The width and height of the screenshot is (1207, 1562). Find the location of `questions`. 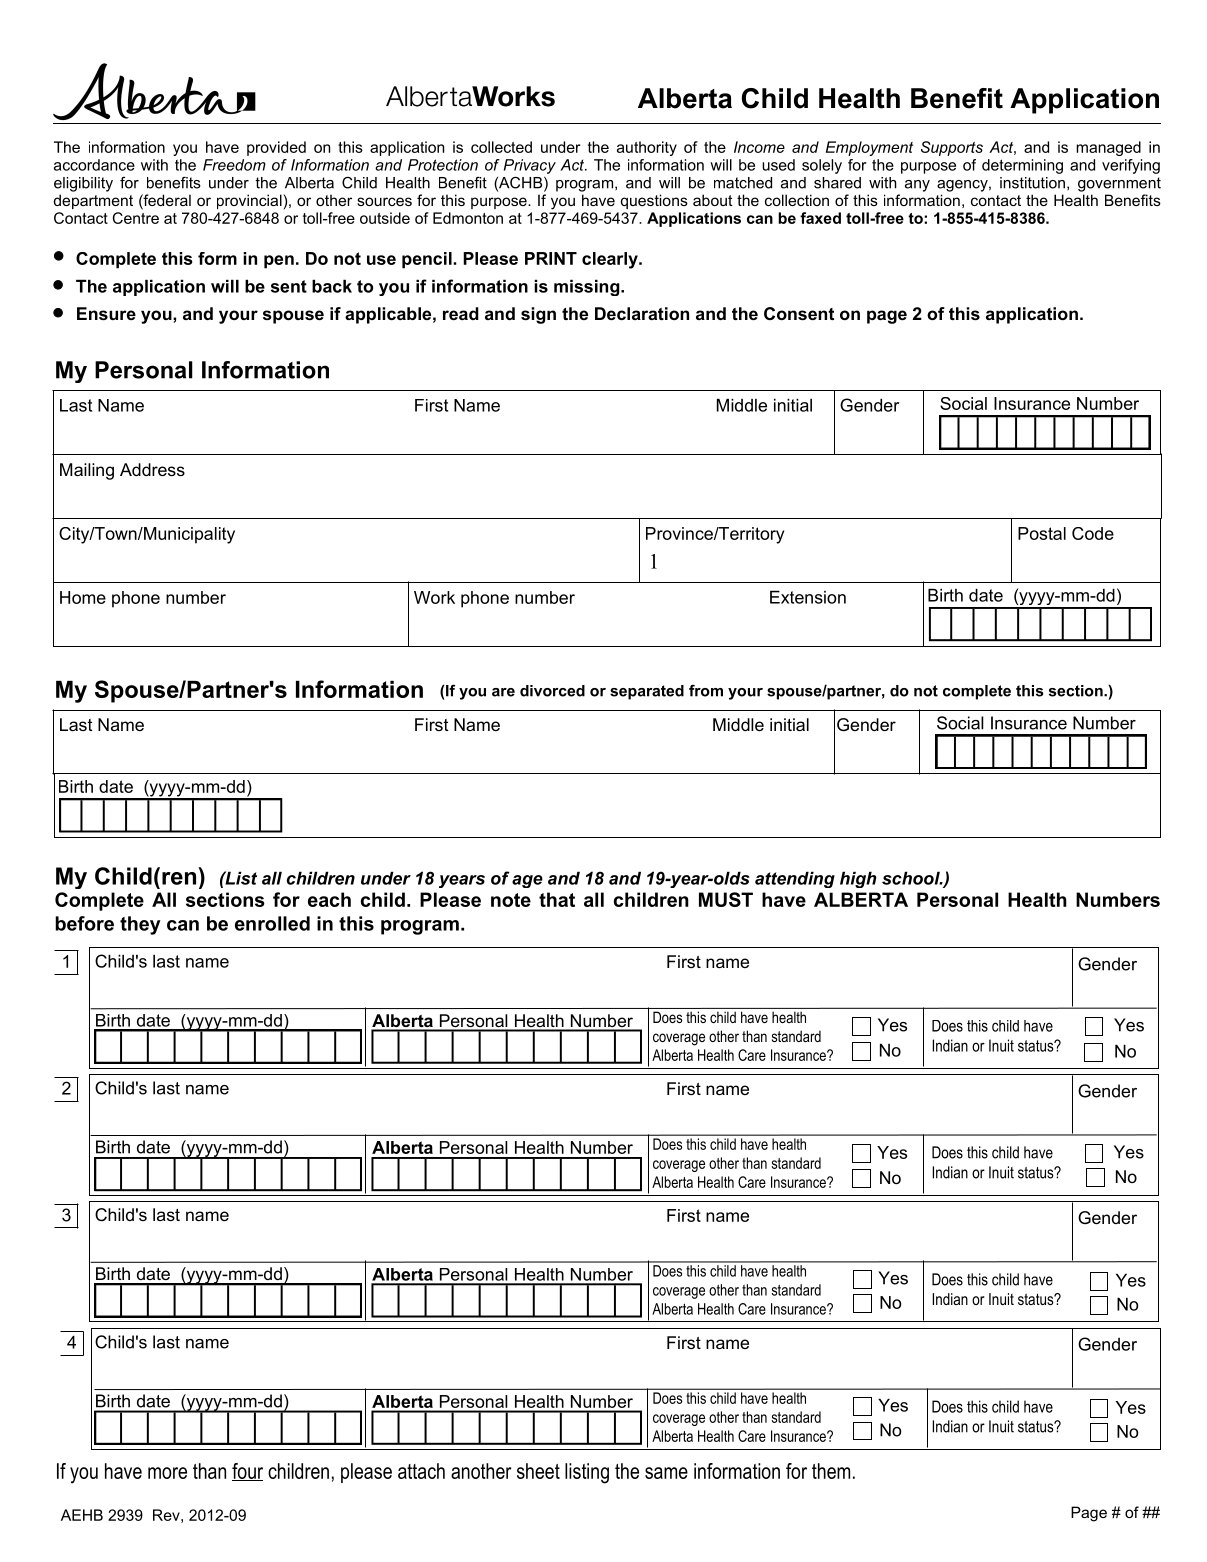

questions is located at coordinates (654, 201).
